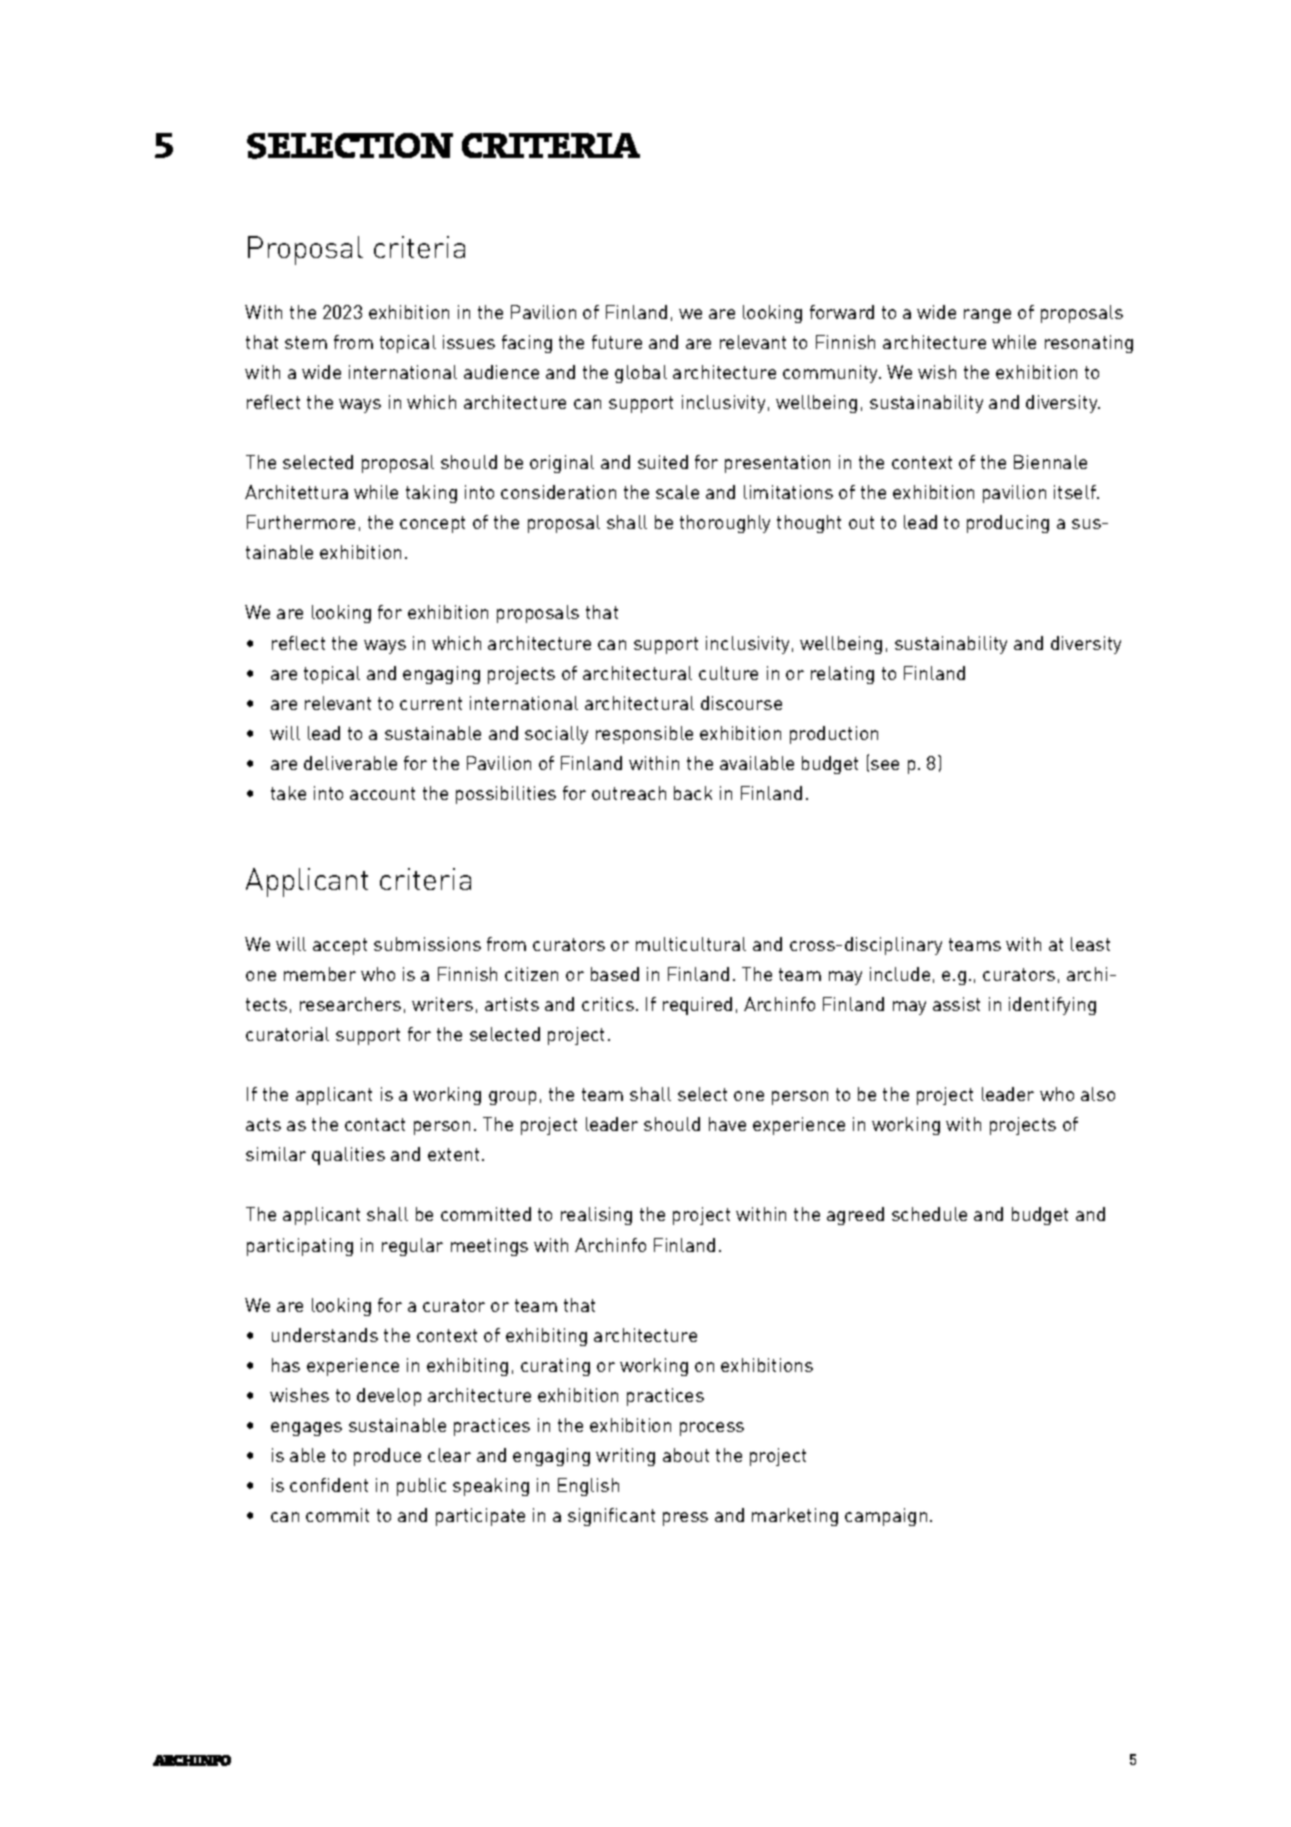 The image size is (1291, 1827). Describe the element at coordinates (1008, 524) in the screenshot. I see `producing` at that location.
